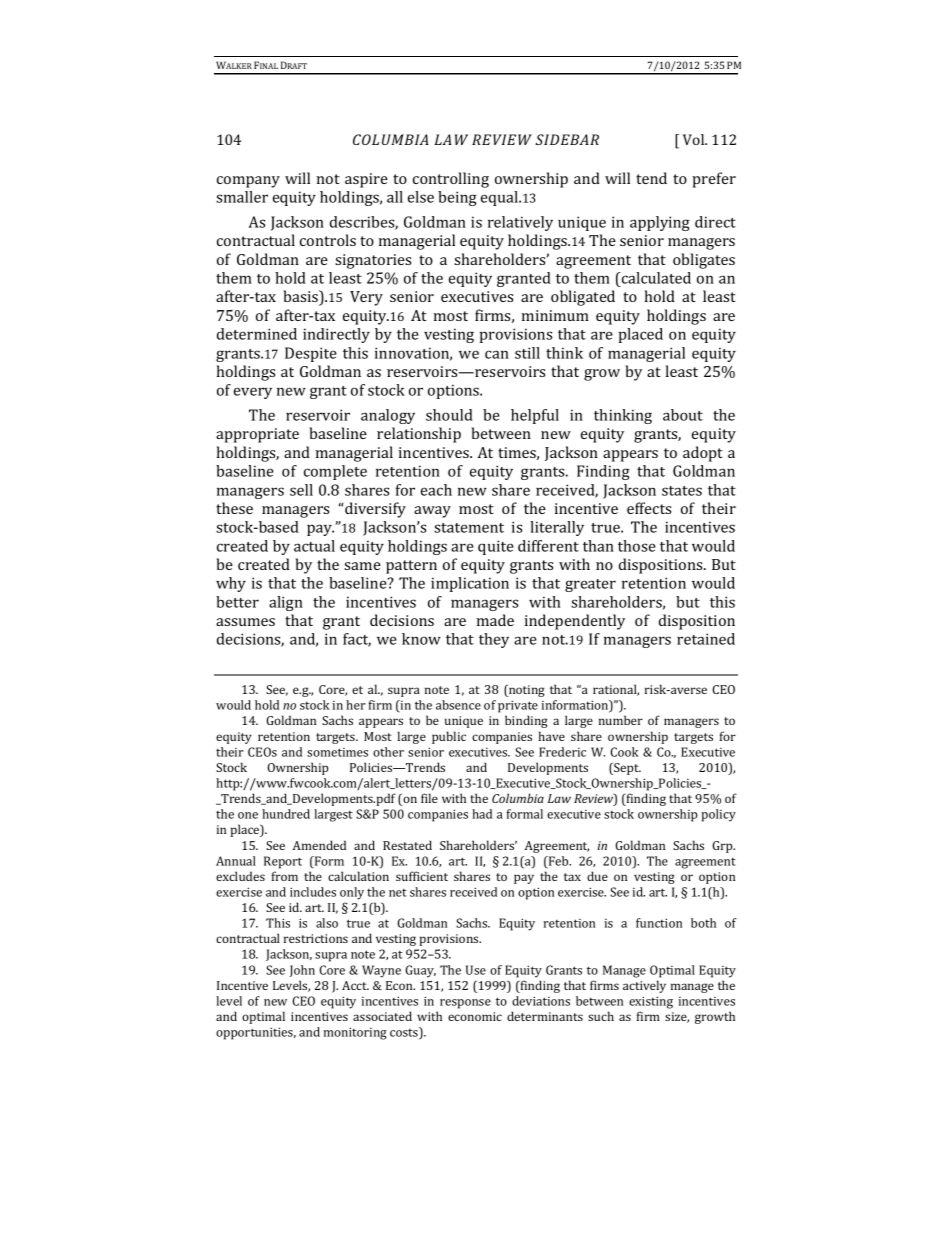  What do you see at coordinates (257, 435) in the image?
I see `appropriate` at bounding box center [257, 435].
